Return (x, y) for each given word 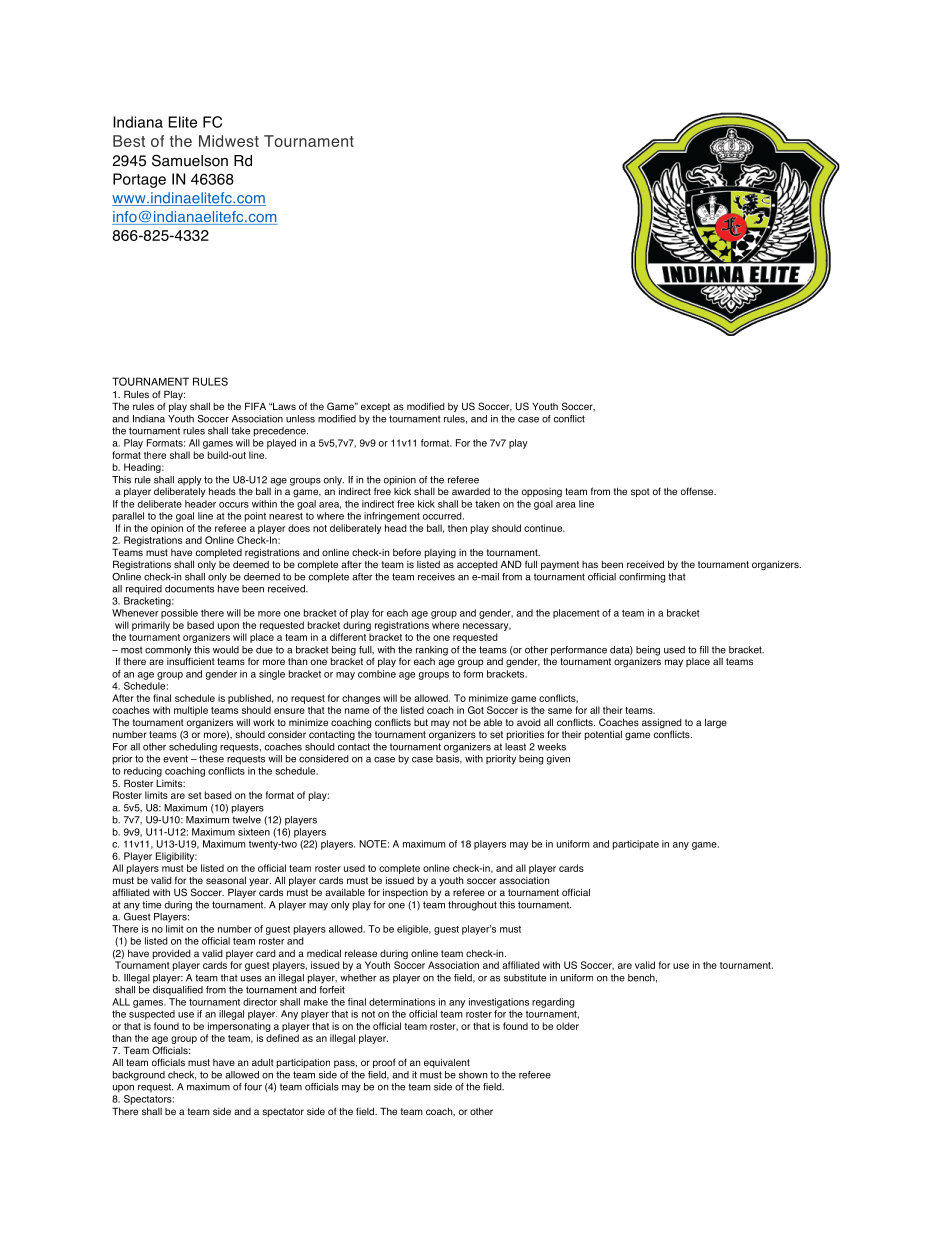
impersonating (239, 1027)
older (567, 1026)
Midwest (229, 141)
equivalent (447, 1063)
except (375, 407)
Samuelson (190, 160)
